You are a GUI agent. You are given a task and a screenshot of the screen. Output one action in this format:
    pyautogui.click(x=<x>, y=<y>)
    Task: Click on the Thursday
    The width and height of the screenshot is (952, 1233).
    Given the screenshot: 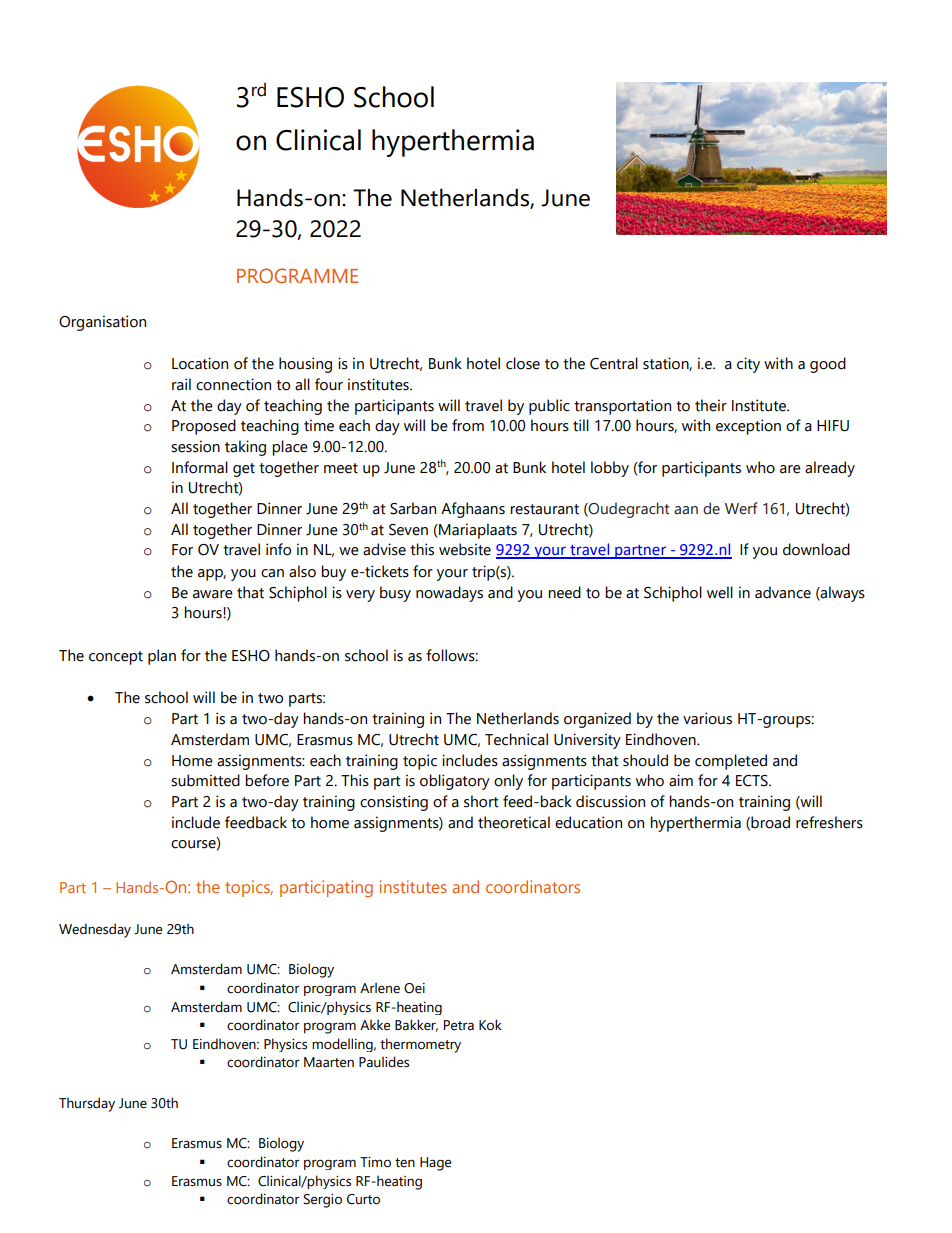 What is the action you would take?
    pyautogui.click(x=87, y=1104)
